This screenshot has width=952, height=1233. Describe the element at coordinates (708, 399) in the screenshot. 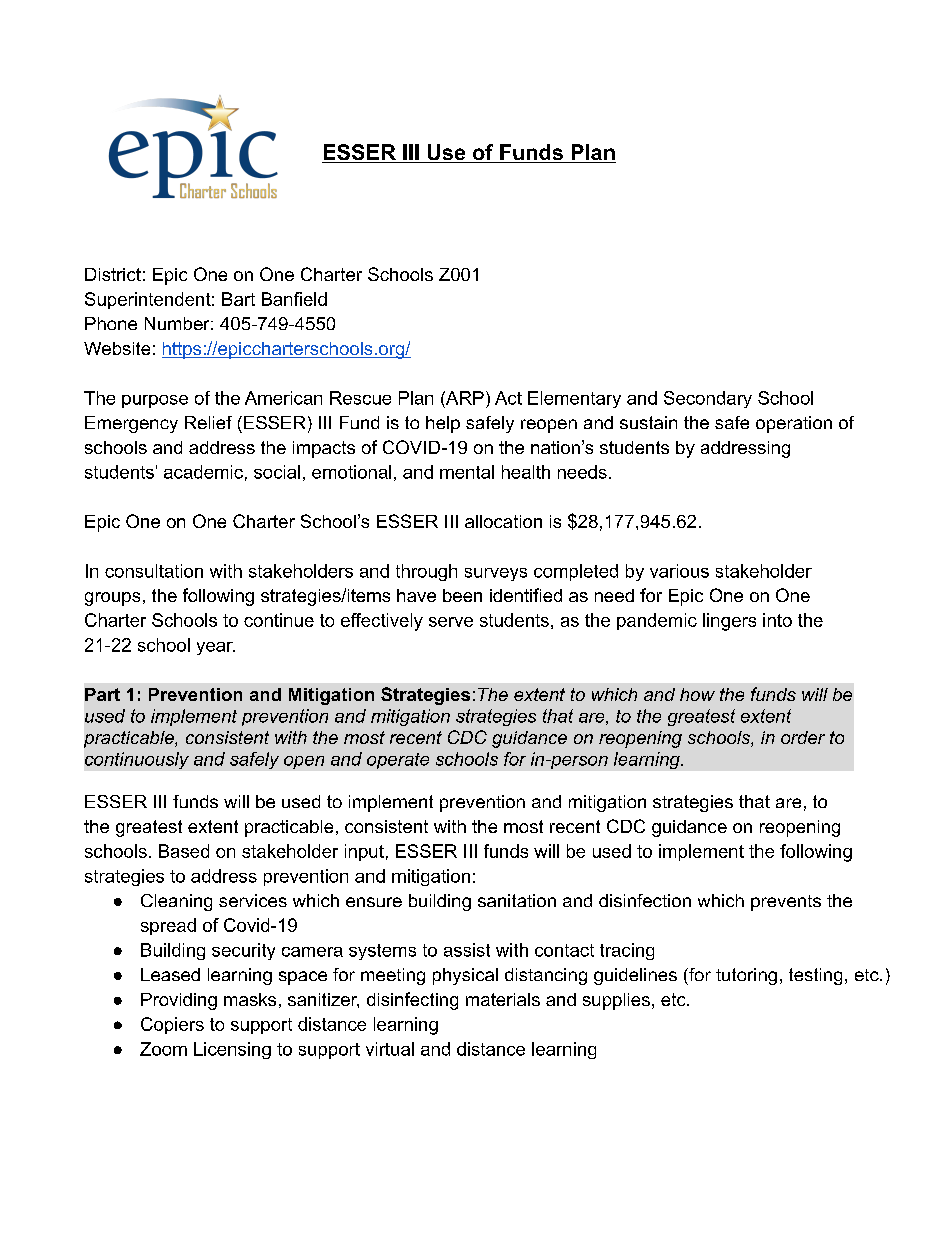

I see `Secondary` at that location.
